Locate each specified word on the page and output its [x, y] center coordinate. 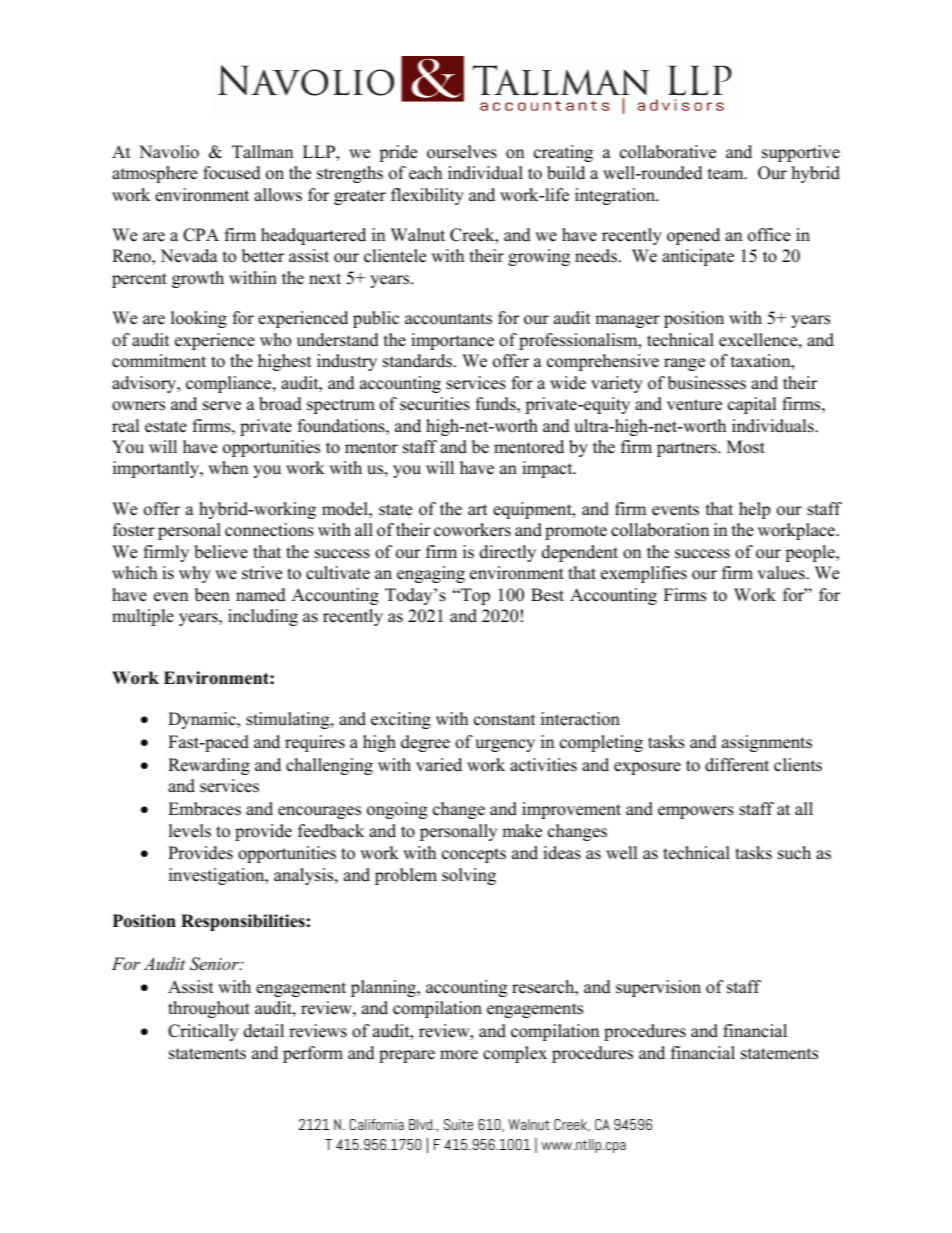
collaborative [668, 152]
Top [474, 596]
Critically [203, 1032]
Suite [458, 1124]
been [212, 595]
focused [232, 173]
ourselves [462, 152]
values [782, 573]
